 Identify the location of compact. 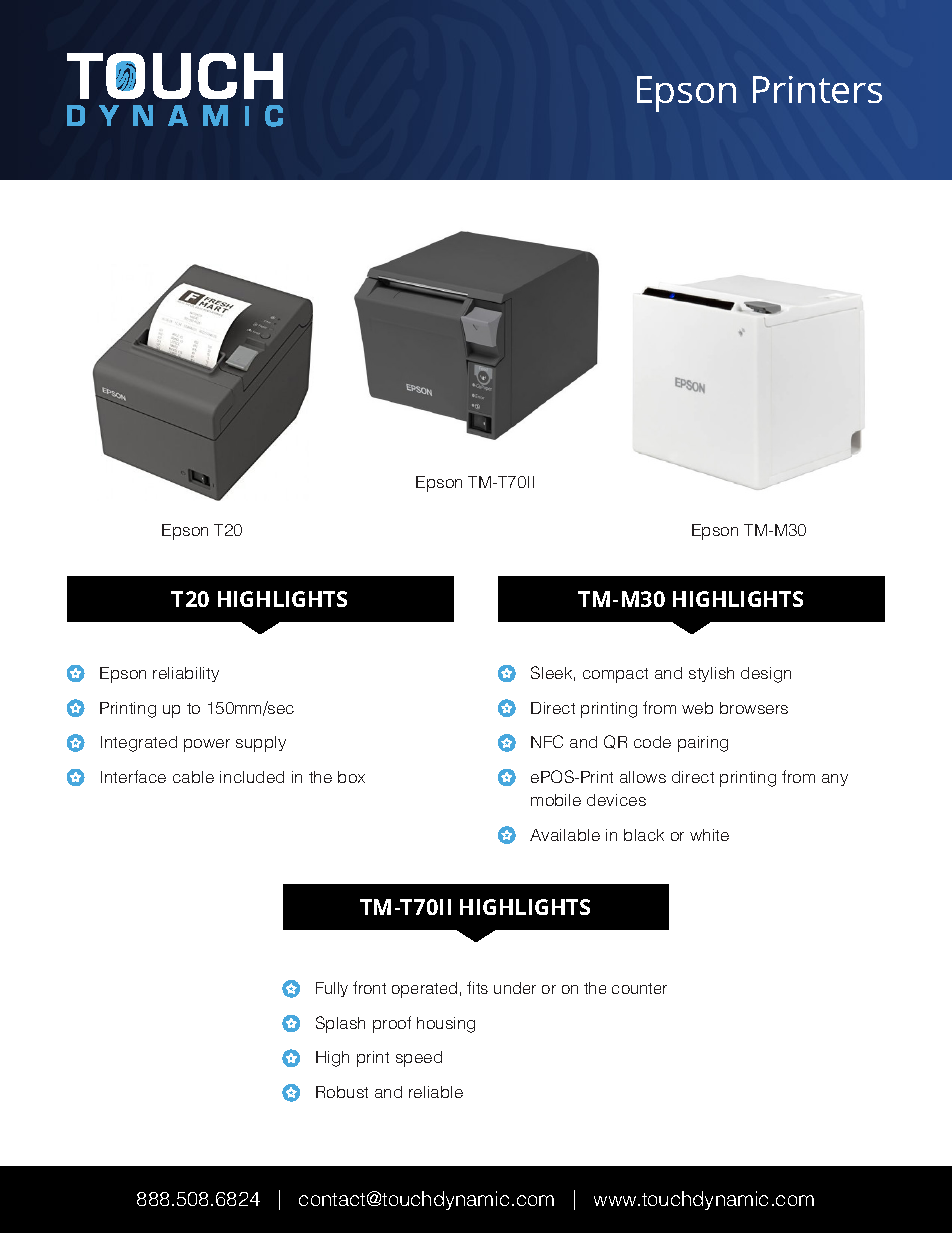
(615, 675).
